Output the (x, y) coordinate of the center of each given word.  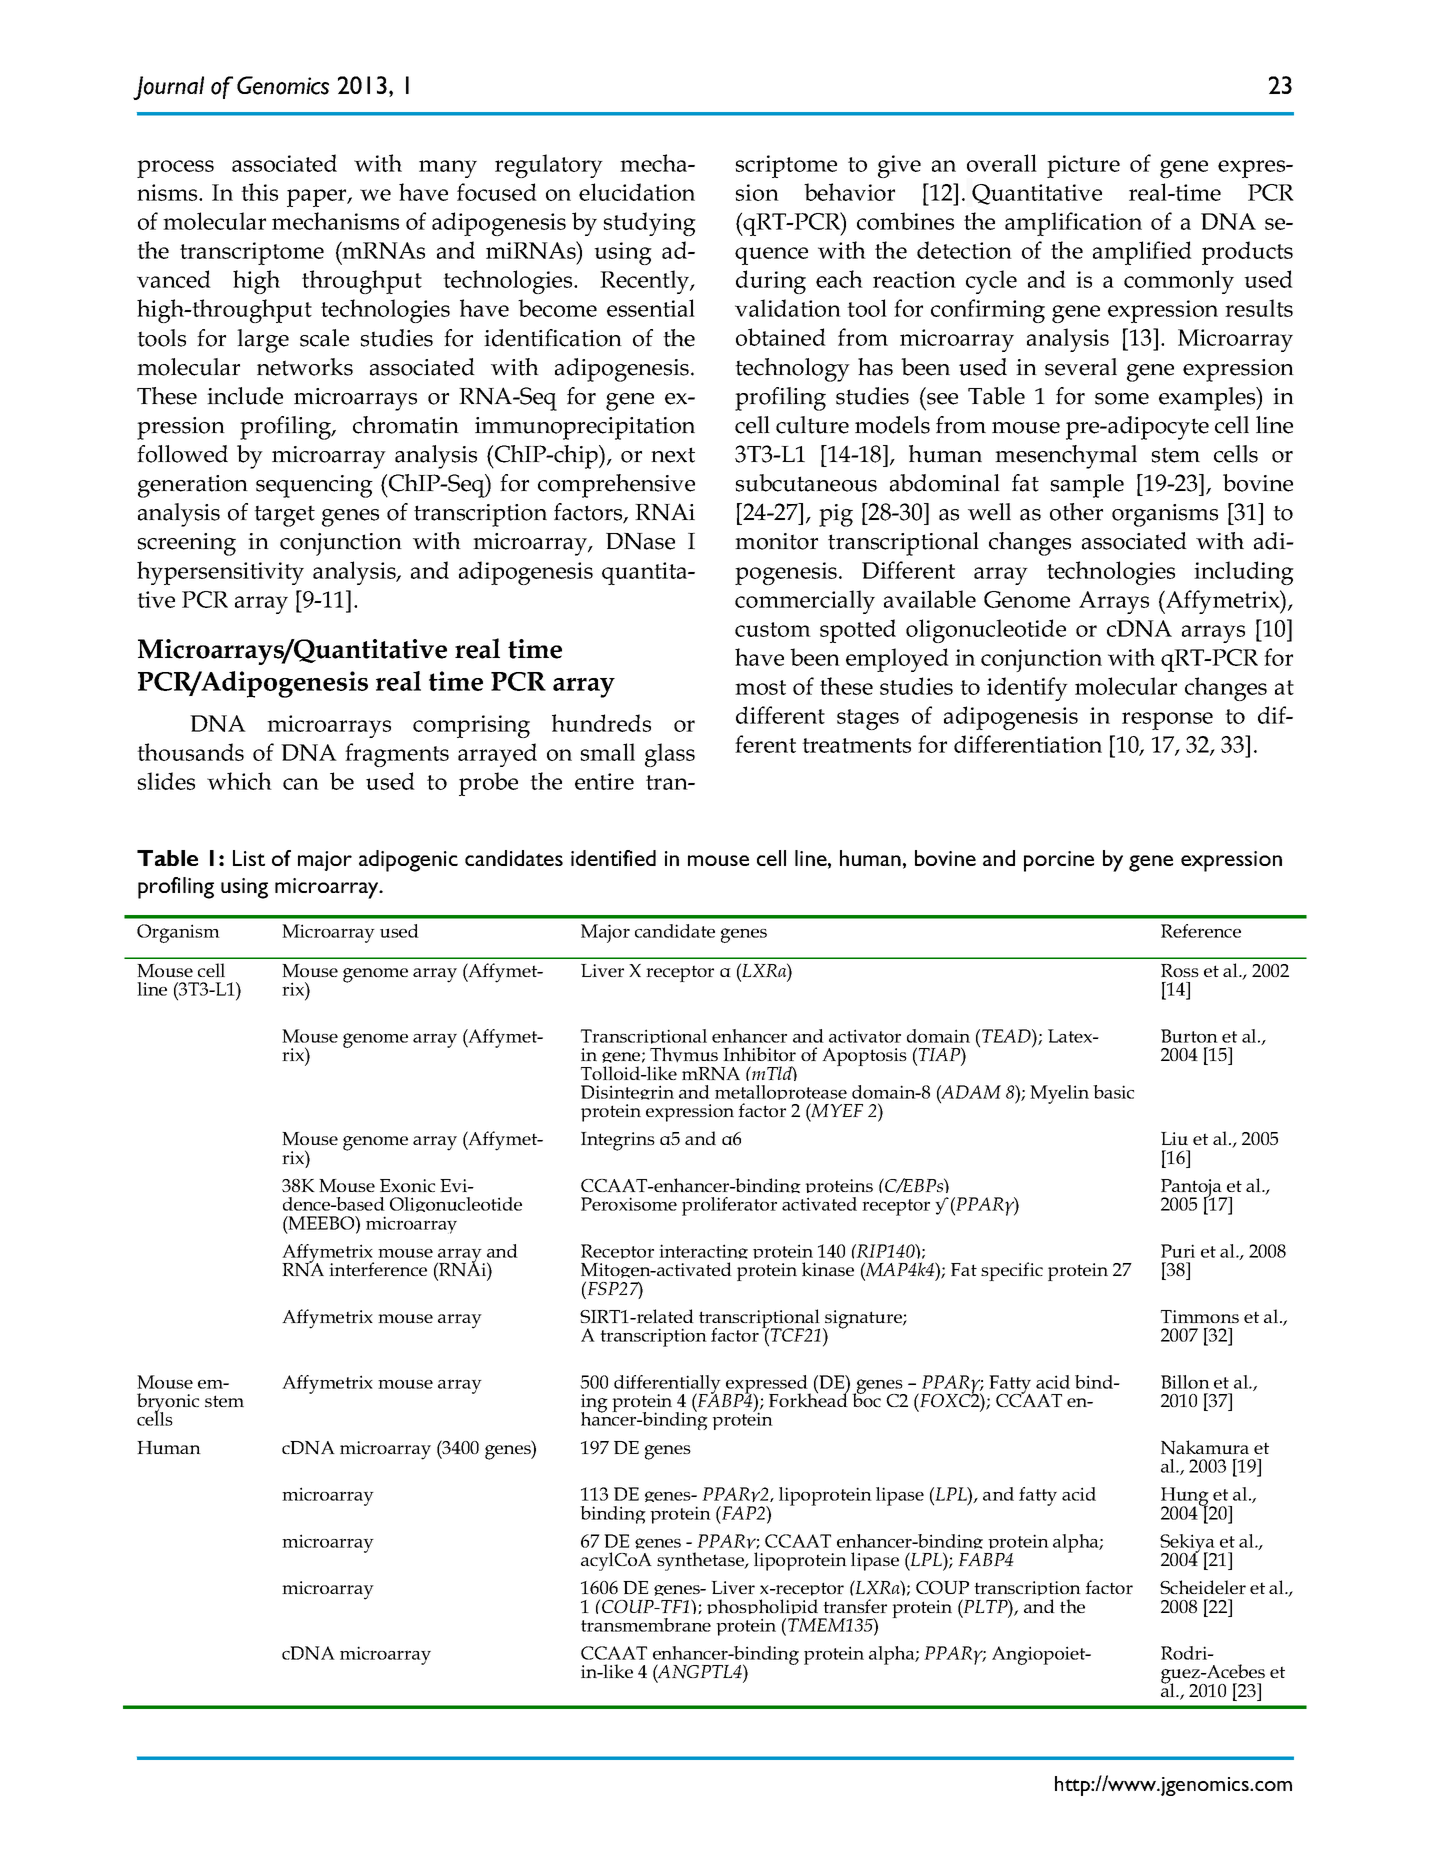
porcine (1059, 861)
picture (1083, 166)
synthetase (701, 1561)
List (249, 858)
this (259, 192)
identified (613, 858)
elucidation (637, 192)
